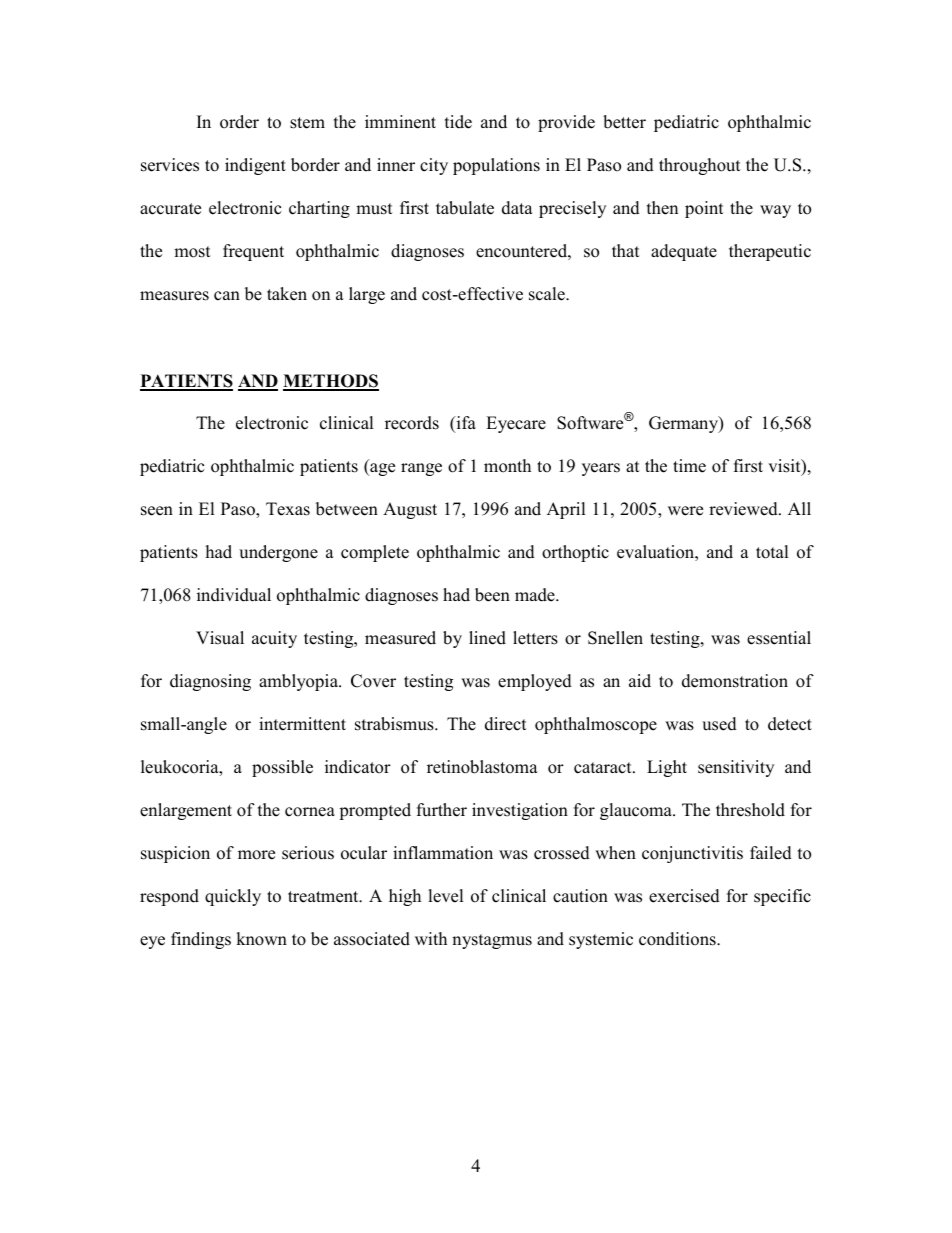 The width and height of the screenshot is (952, 1233). What do you see at coordinates (487, 638) in the screenshot?
I see `lined` at bounding box center [487, 638].
